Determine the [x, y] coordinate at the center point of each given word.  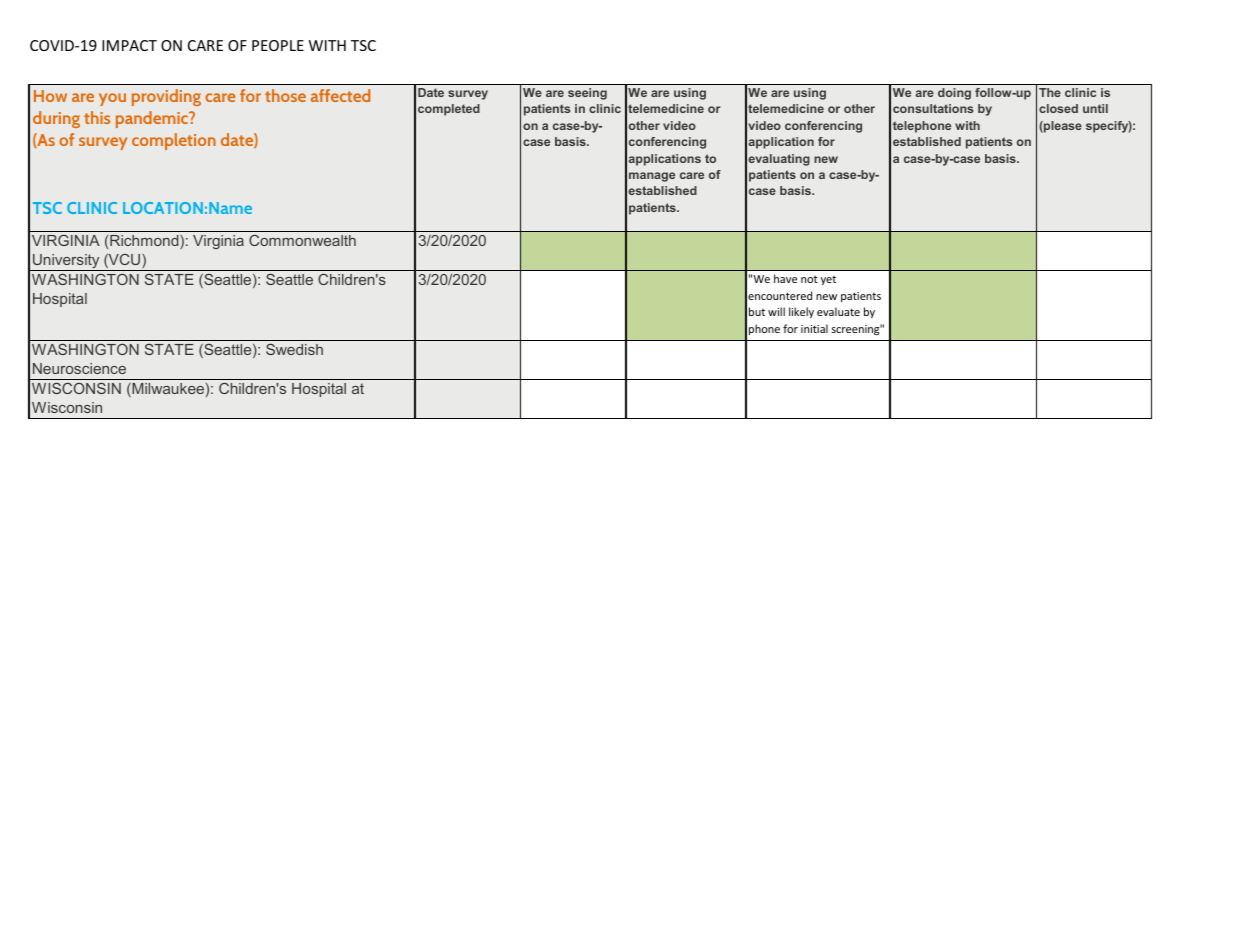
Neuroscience [79, 368]
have [785, 278]
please [1062, 127]
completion [174, 141]
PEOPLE [278, 45]
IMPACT [129, 45]
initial [814, 328]
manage [652, 177]
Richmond [145, 242]
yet [828, 280]
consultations [933, 108]
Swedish [294, 349]
